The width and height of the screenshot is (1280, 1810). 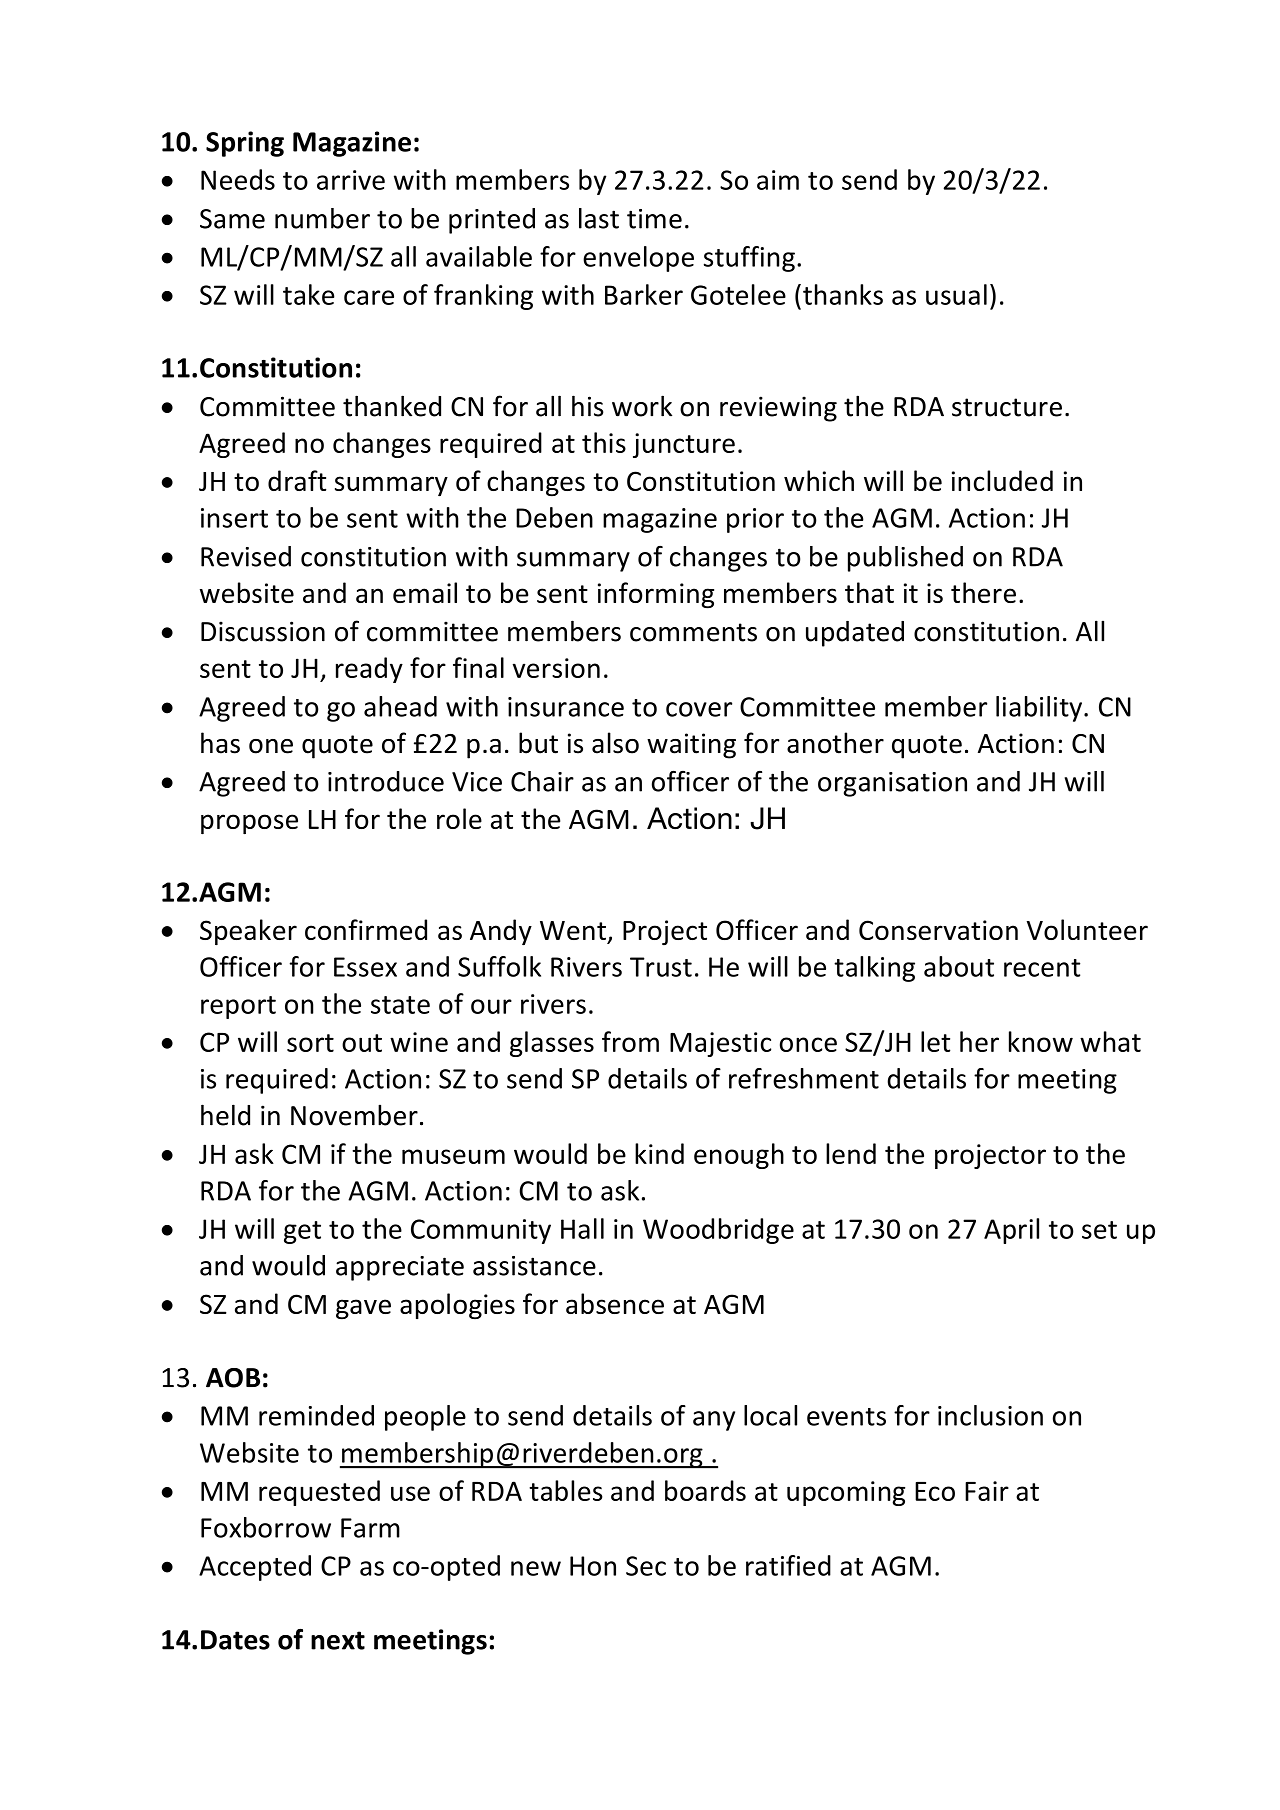 I want to click on ready, so click(x=369, y=670).
